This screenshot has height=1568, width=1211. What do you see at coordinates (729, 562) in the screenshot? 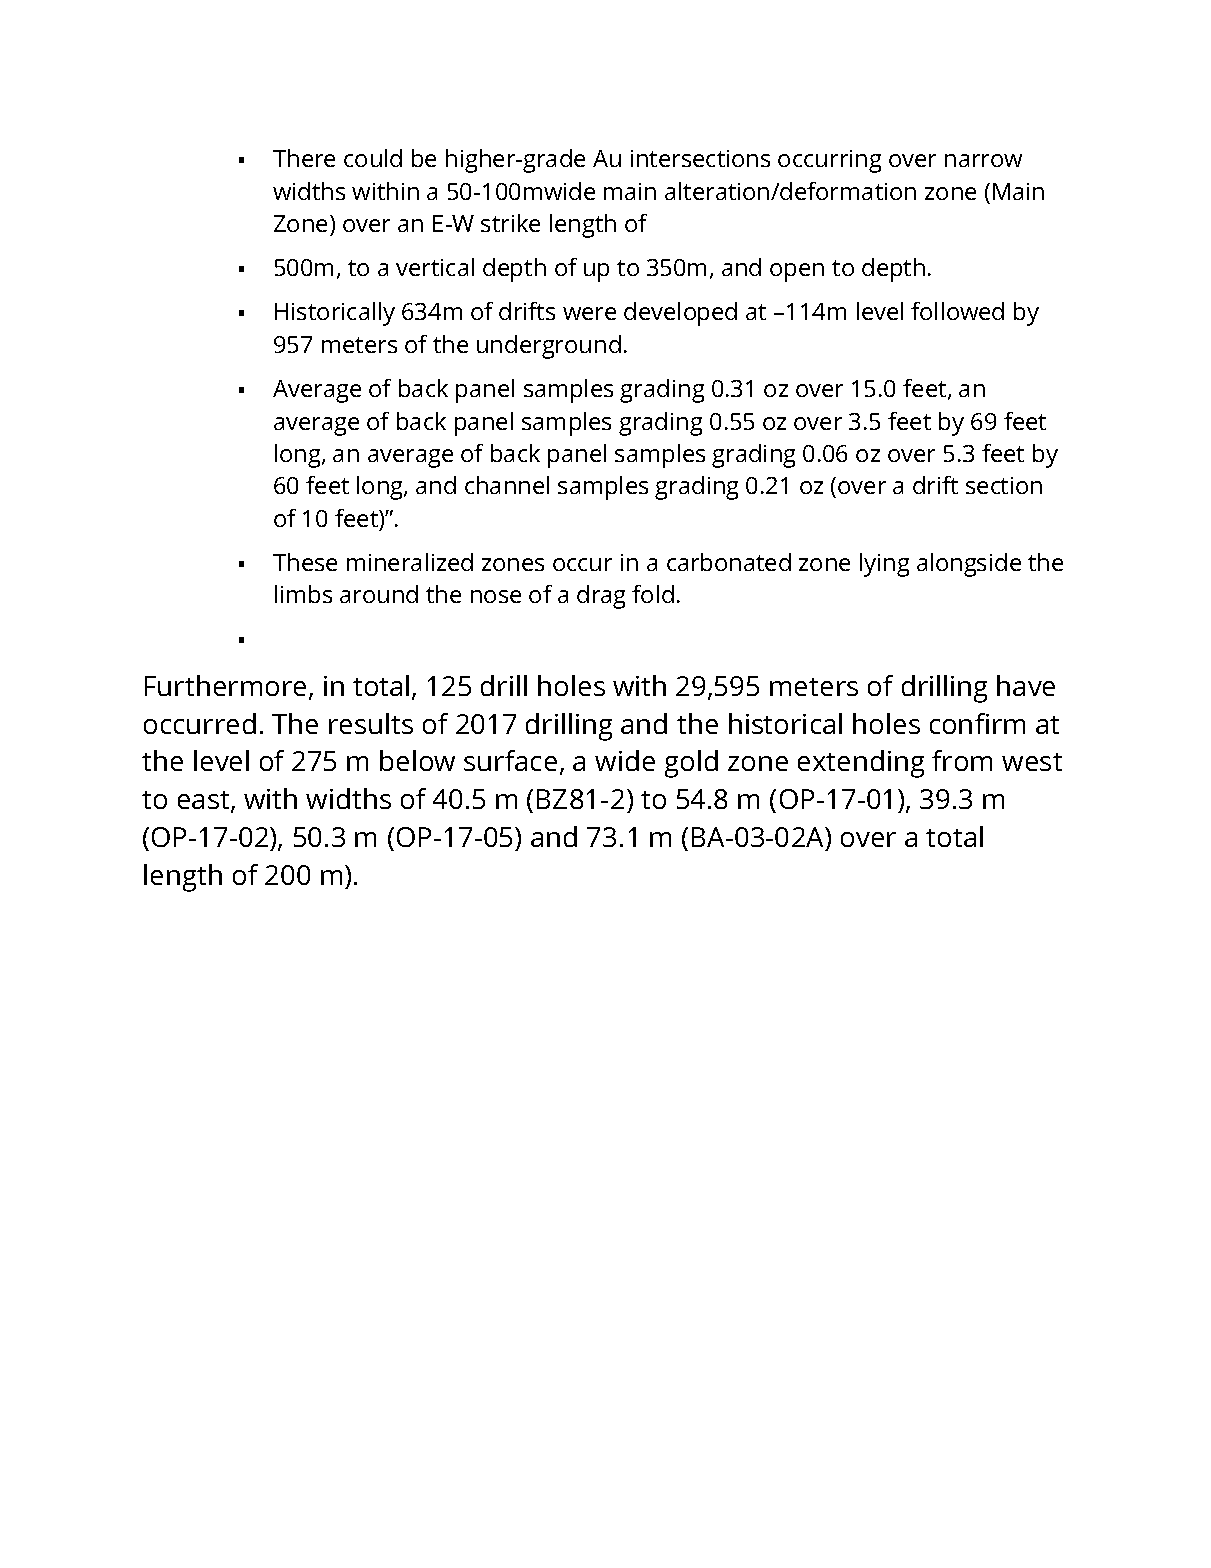
I see `carbonated` at bounding box center [729, 562].
